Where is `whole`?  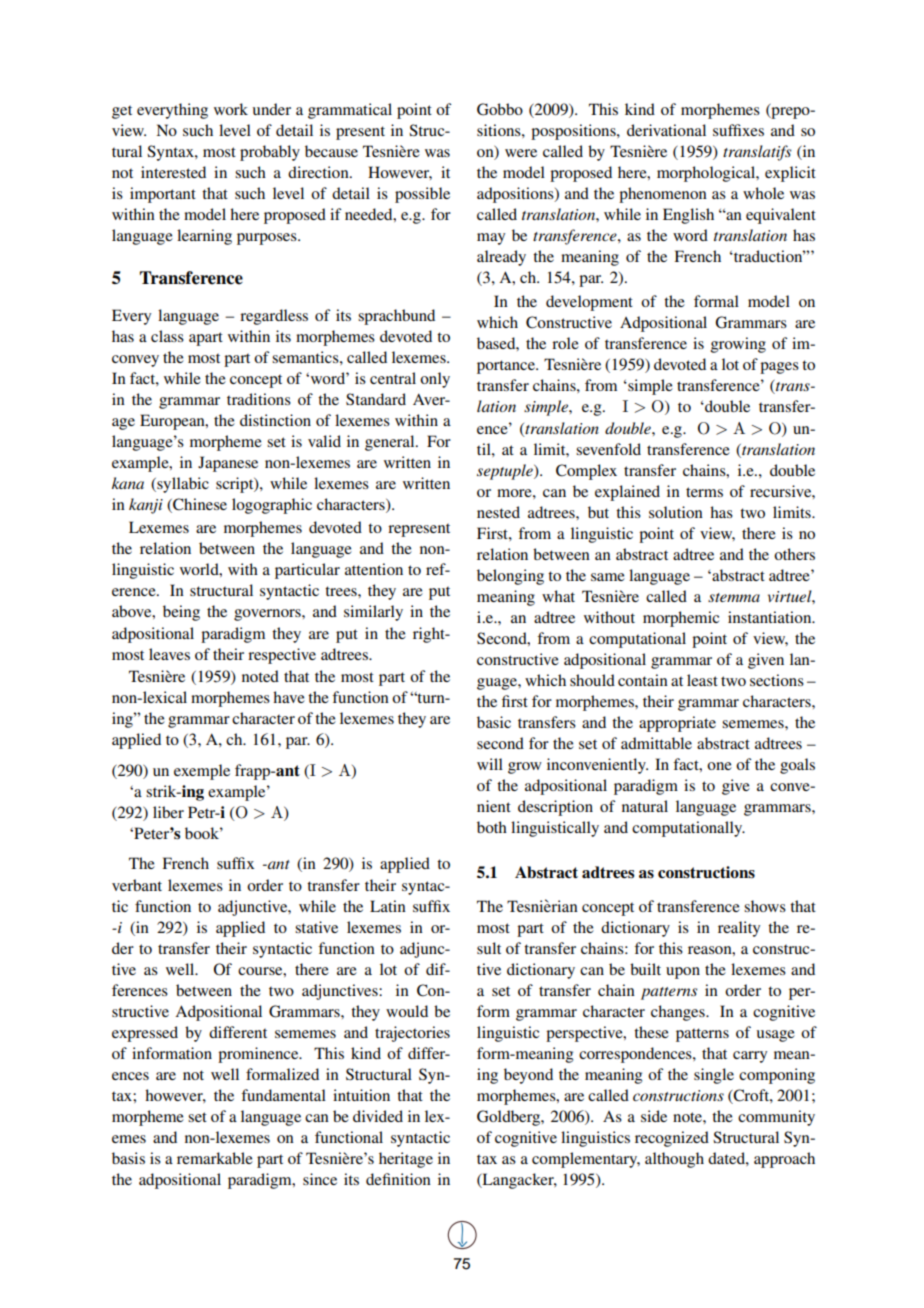
whole is located at coordinates (763, 193).
